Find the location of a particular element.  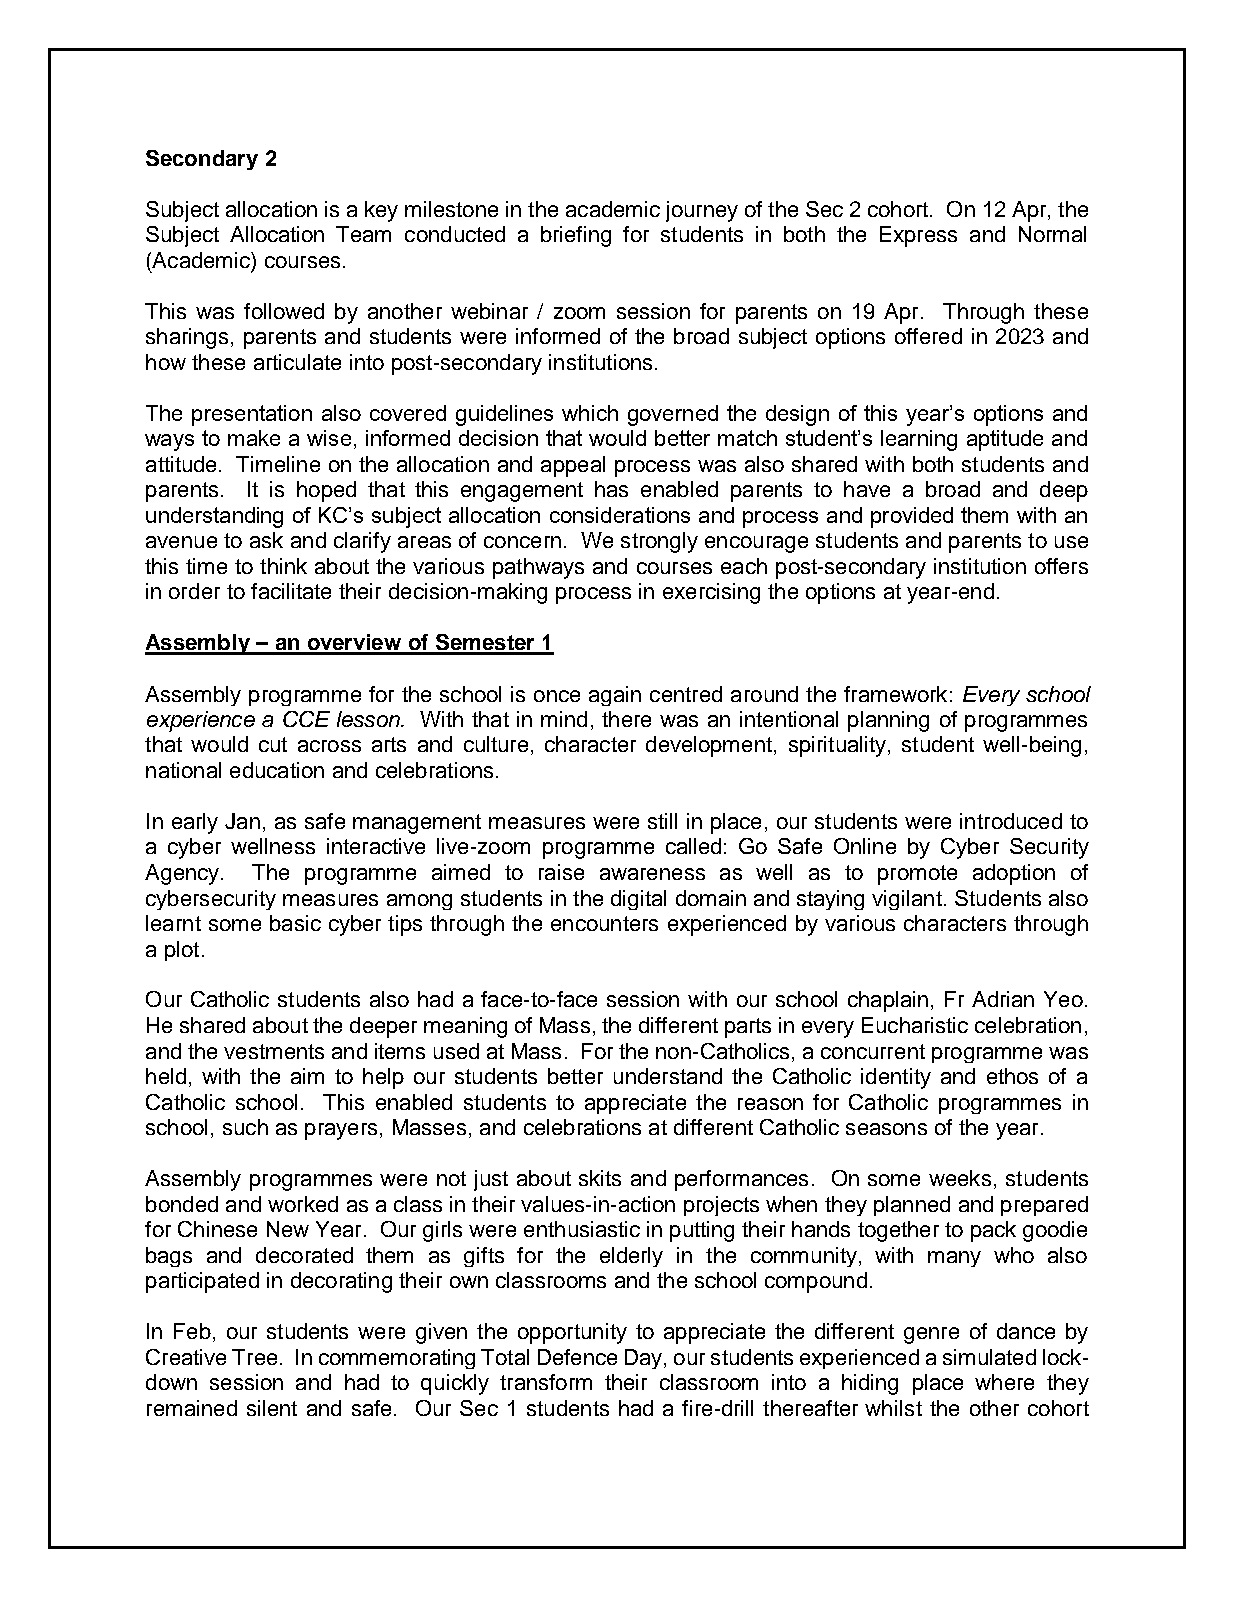

introduced is located at coordinates (1011, 821).
